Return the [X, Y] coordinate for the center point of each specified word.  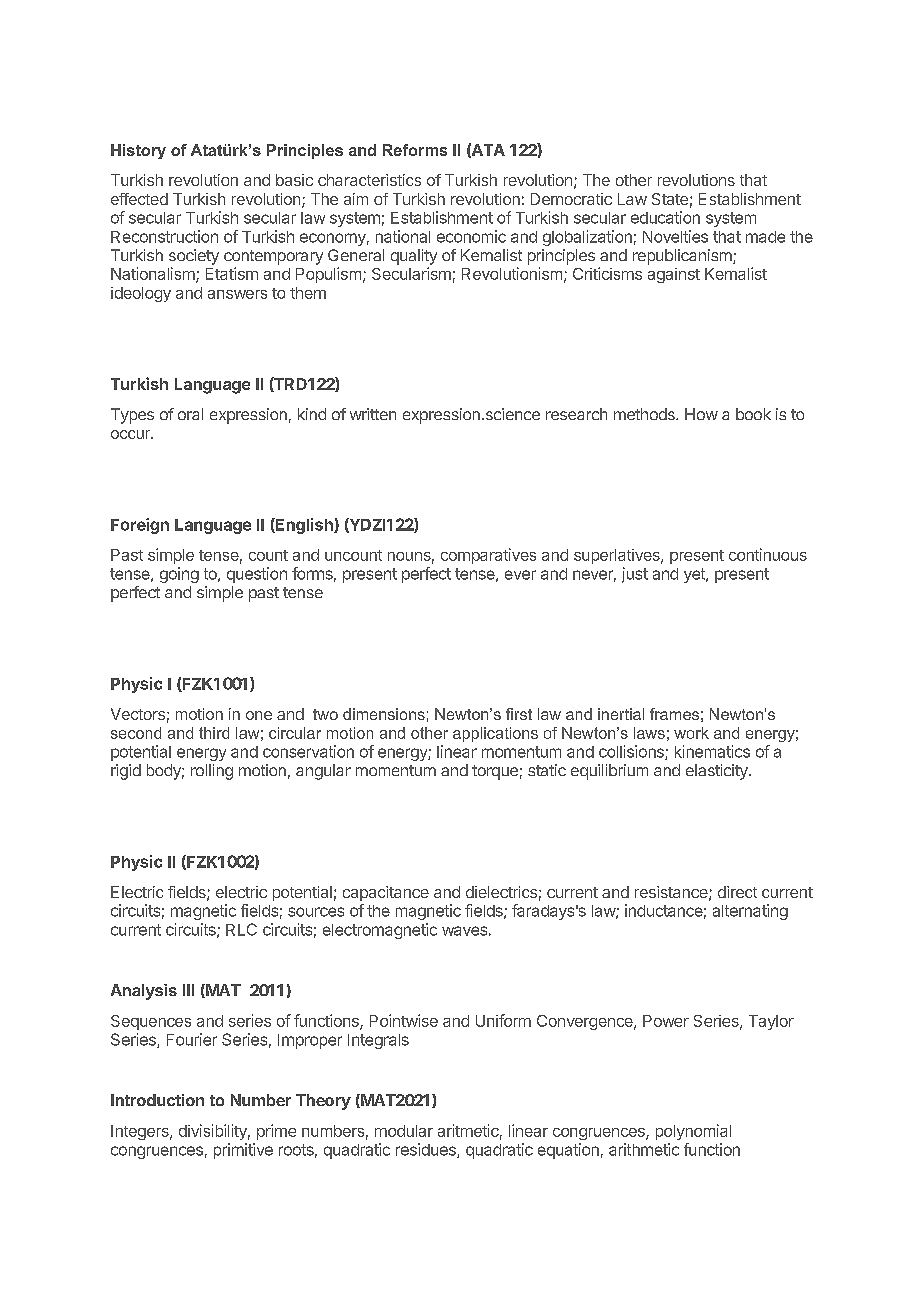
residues [427, 1150]
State [670, 199]
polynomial [693, 1132]
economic [471, 236]
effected [139, 199]
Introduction [157, 1100]
